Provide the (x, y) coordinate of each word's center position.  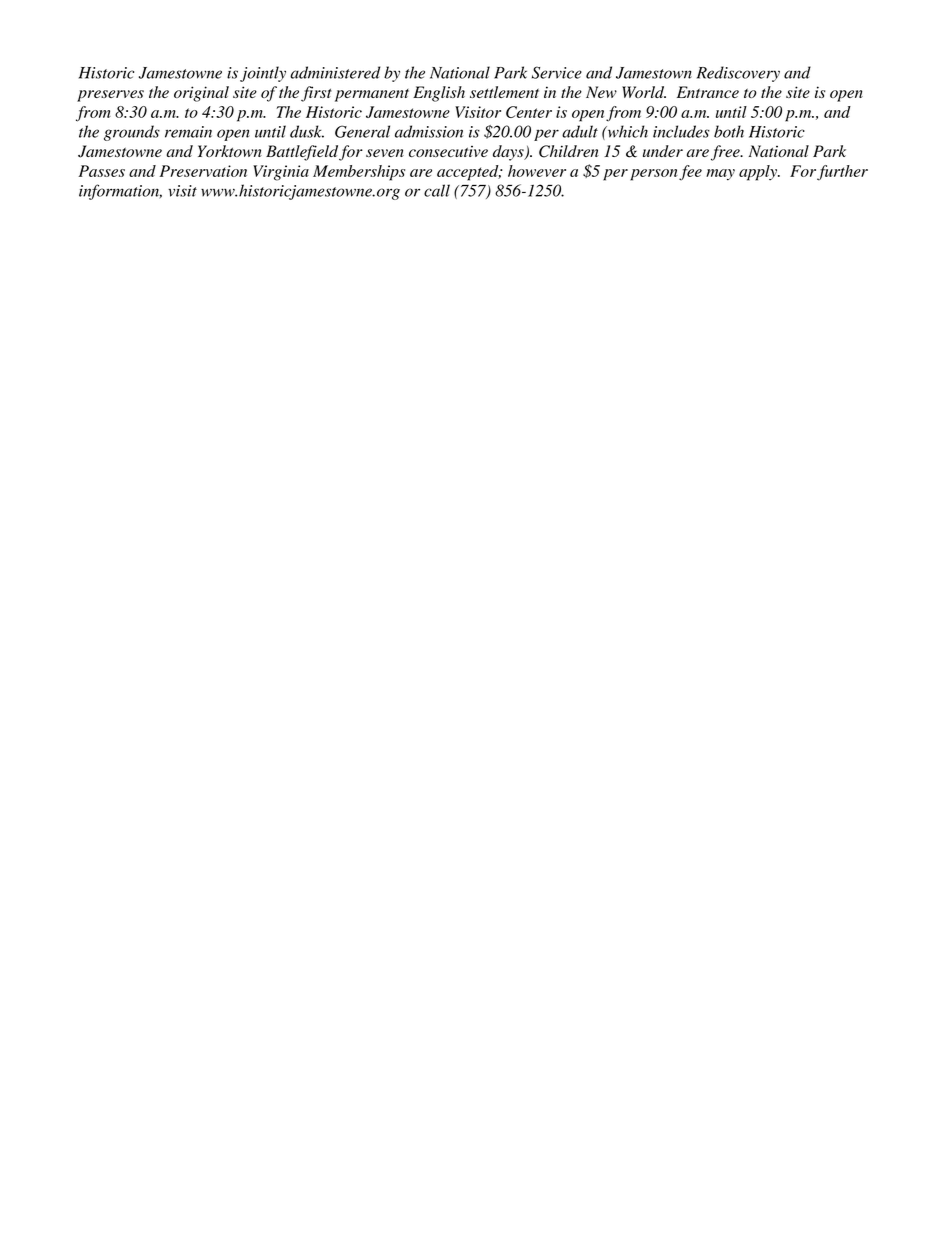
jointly (263, 74)
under (663, 151)
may (720, 175)
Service (557, 72)
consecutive (448, 152)
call (437, 190)
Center (529, 112)
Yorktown (230, 151)
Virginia (281, 173)
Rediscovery (738, 74)
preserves (110, 96)
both (729, 131)
